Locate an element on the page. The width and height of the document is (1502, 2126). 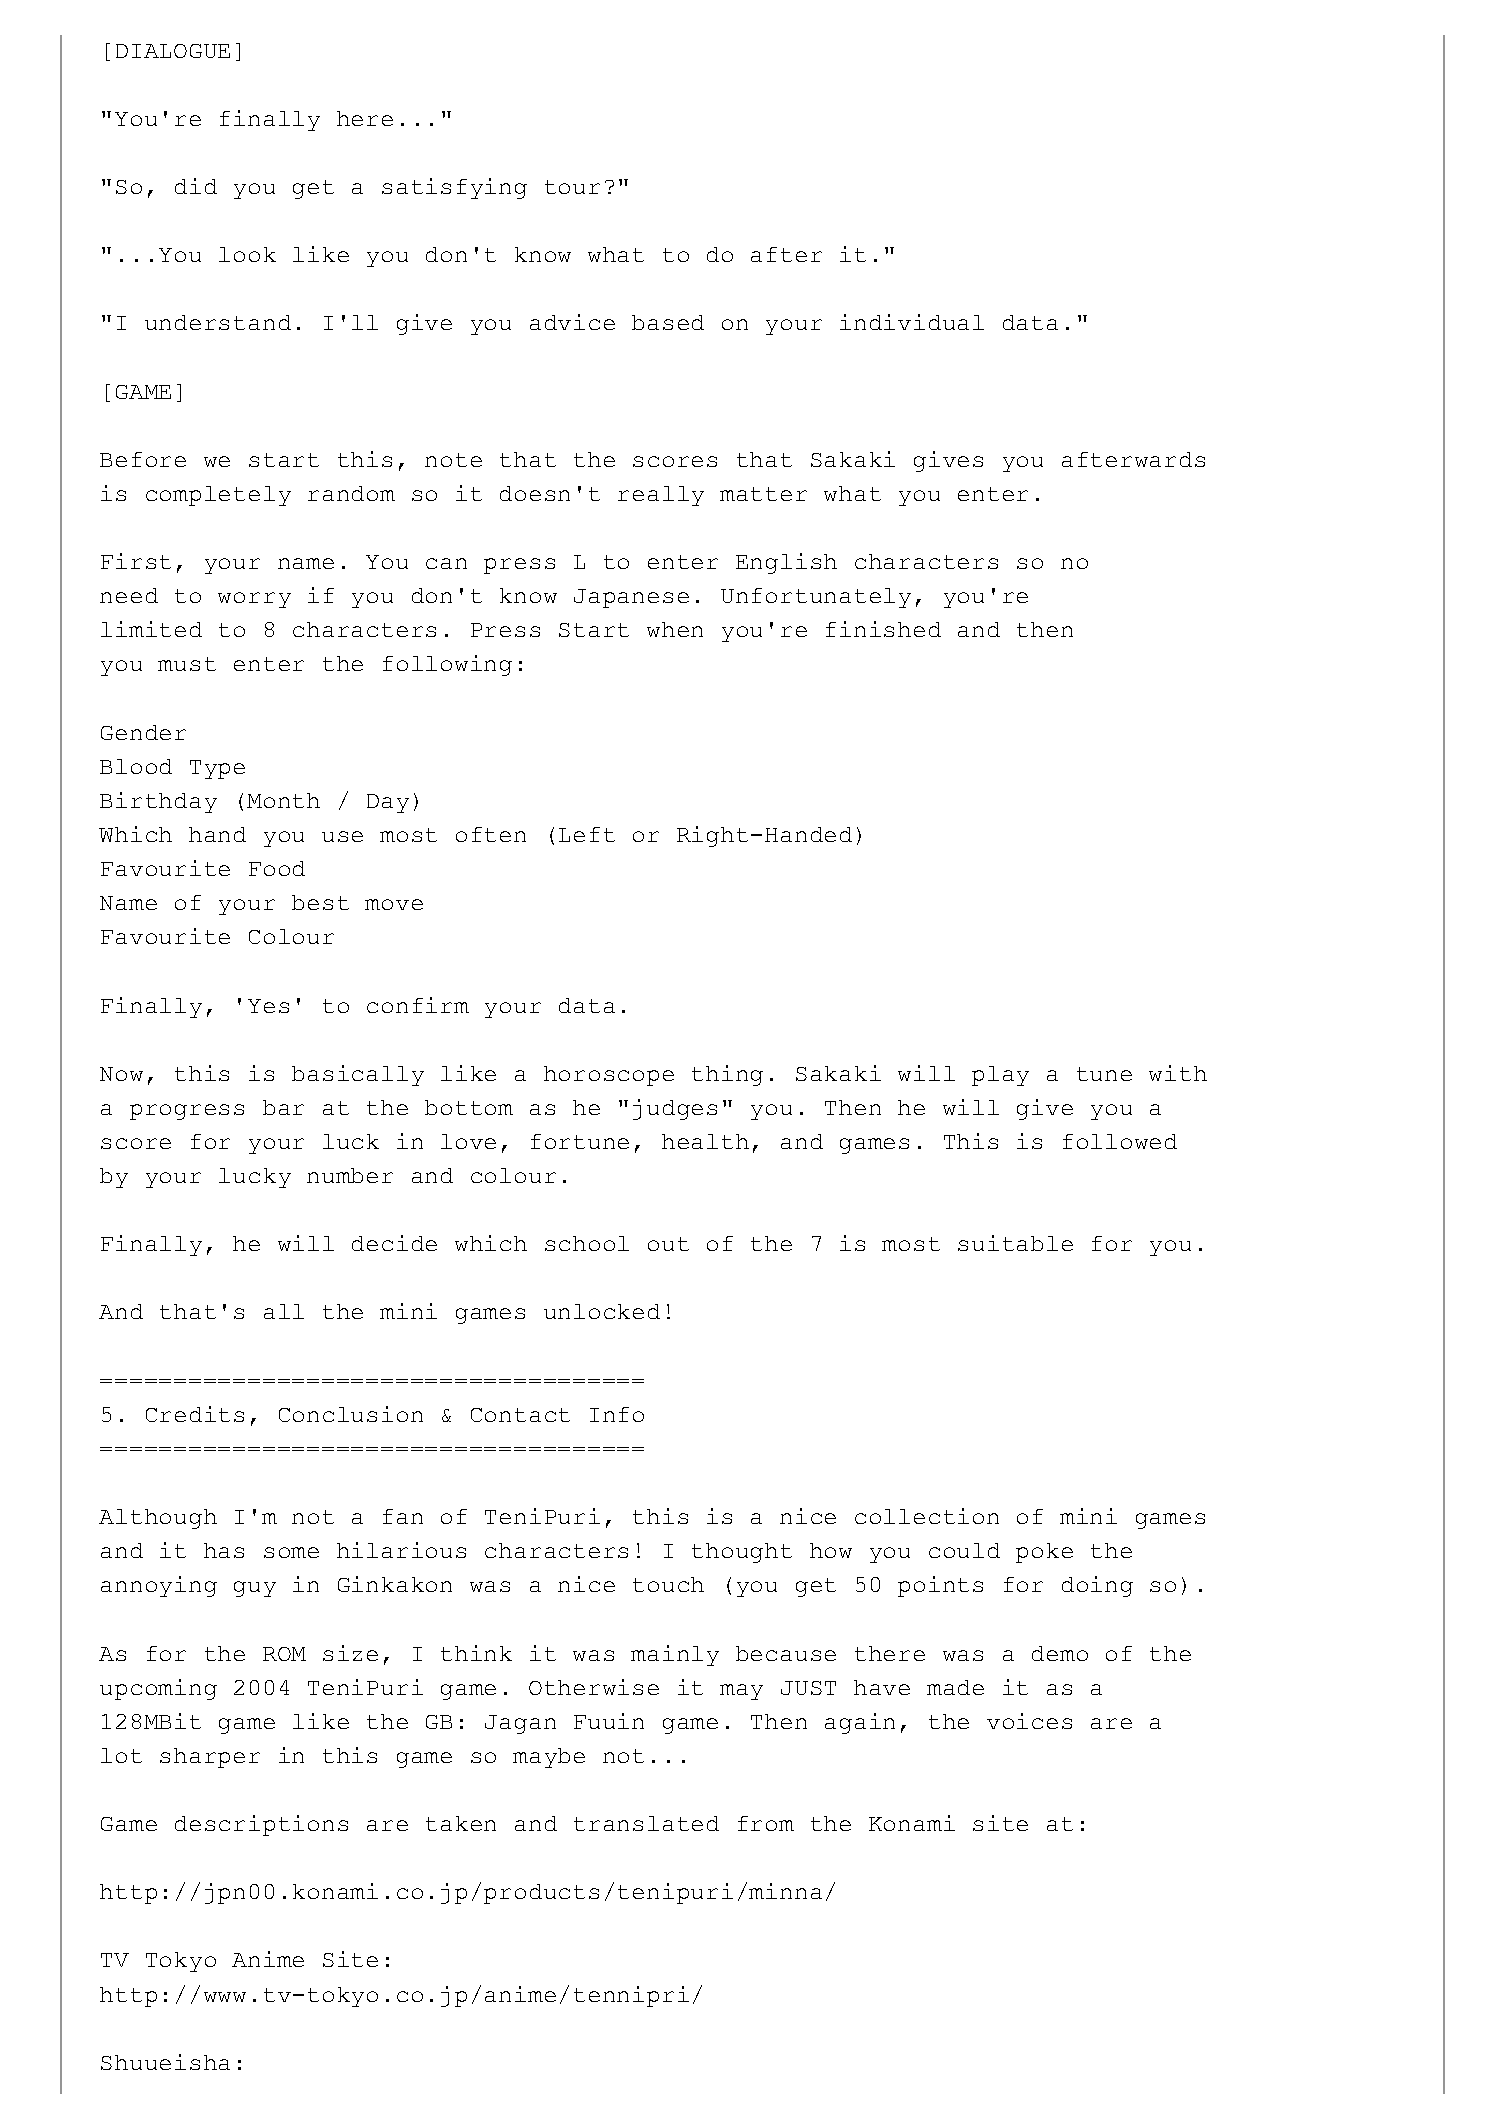
tour is located at coordinates (572, 187).
